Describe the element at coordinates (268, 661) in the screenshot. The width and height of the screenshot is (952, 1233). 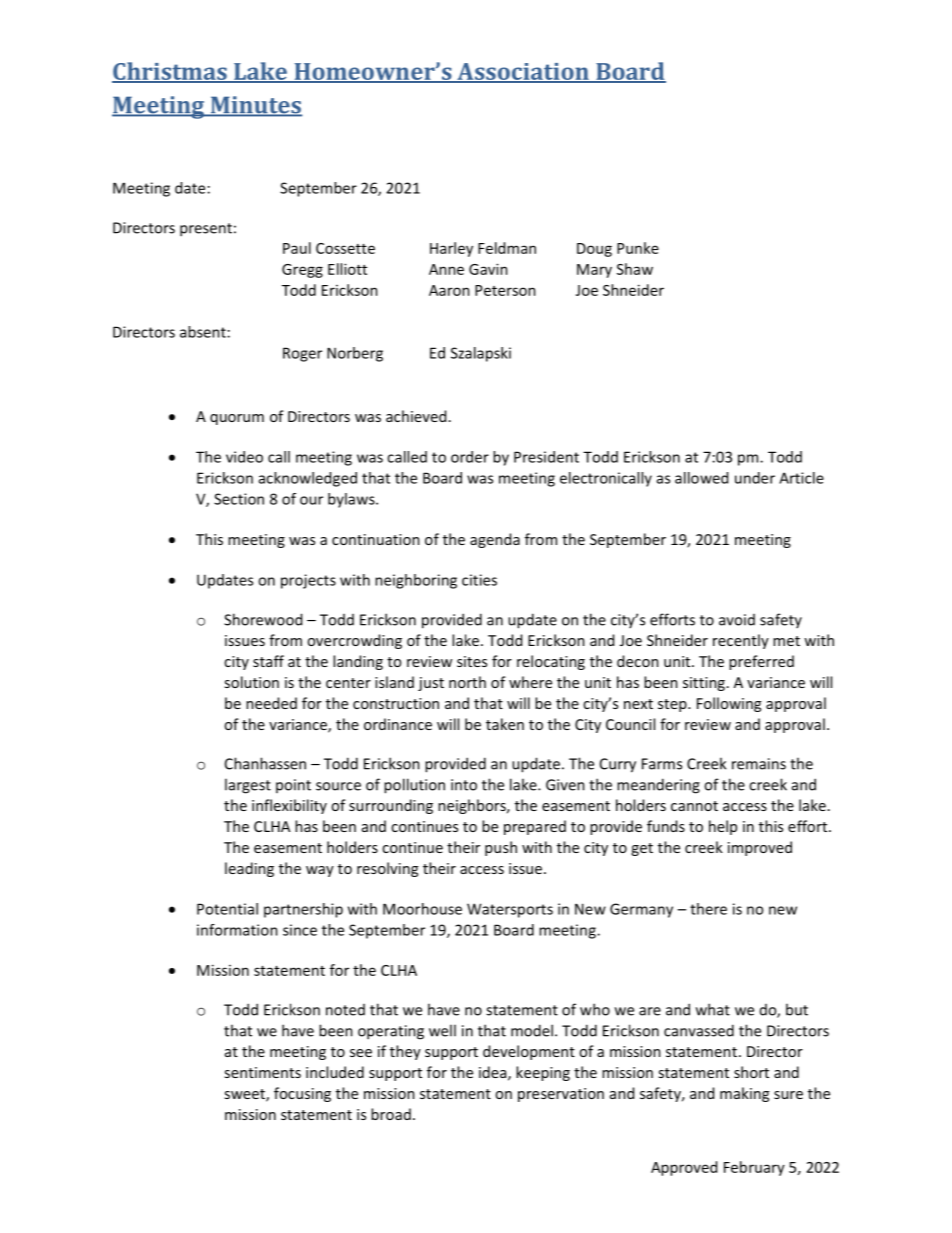
I see `staff` at that location.
